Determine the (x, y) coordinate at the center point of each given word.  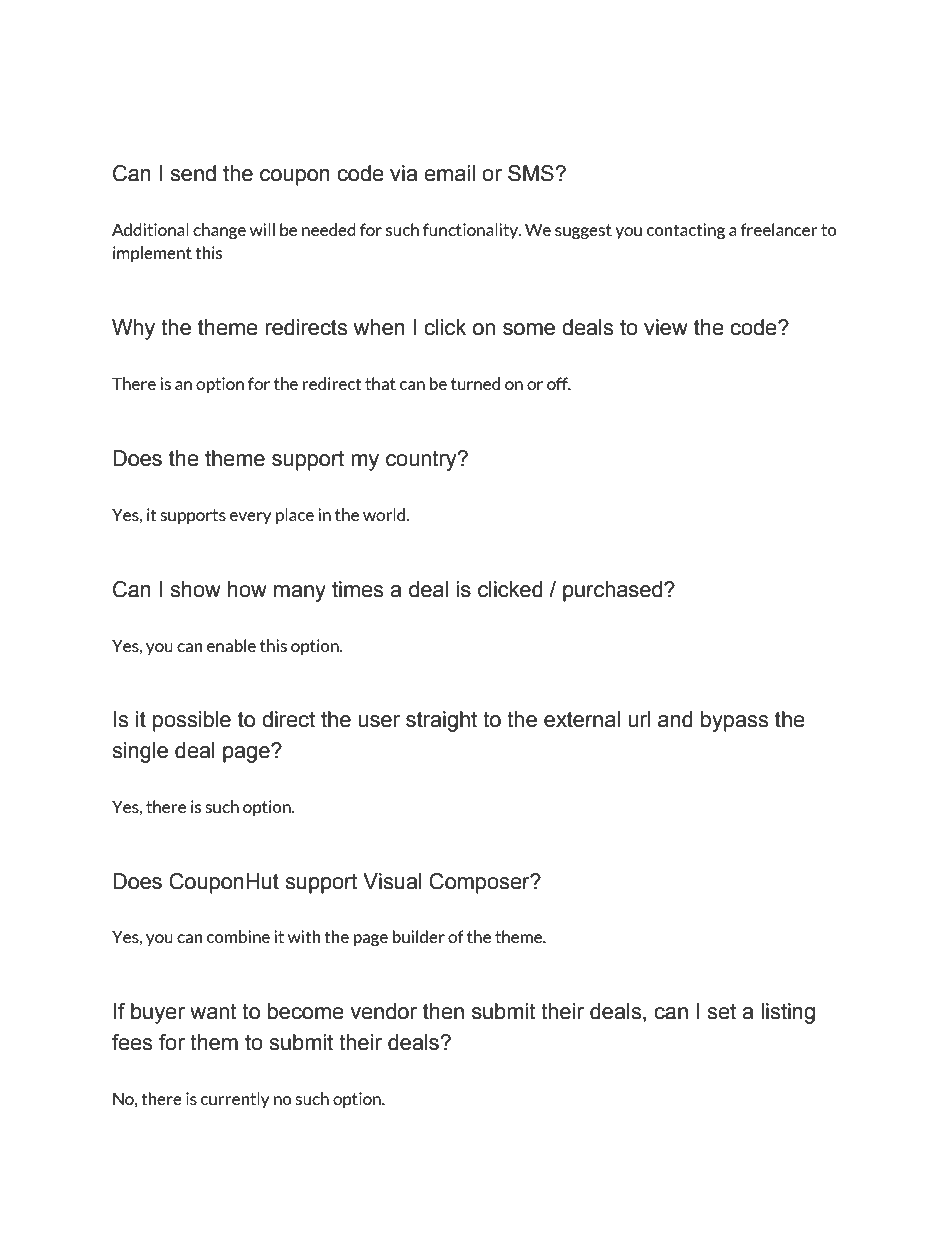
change (219, 231)
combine (238, 936)
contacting (686, 231)
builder (419, 936)
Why (133, 329)
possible (192, 721)
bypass (734, 721)
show (195, 589)
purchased (614, 591)
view (666, 327)
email (449, 173)
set (721, 1011)
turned (475, 383)
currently (235, 1100)
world (385, 514)
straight (441, 721)
